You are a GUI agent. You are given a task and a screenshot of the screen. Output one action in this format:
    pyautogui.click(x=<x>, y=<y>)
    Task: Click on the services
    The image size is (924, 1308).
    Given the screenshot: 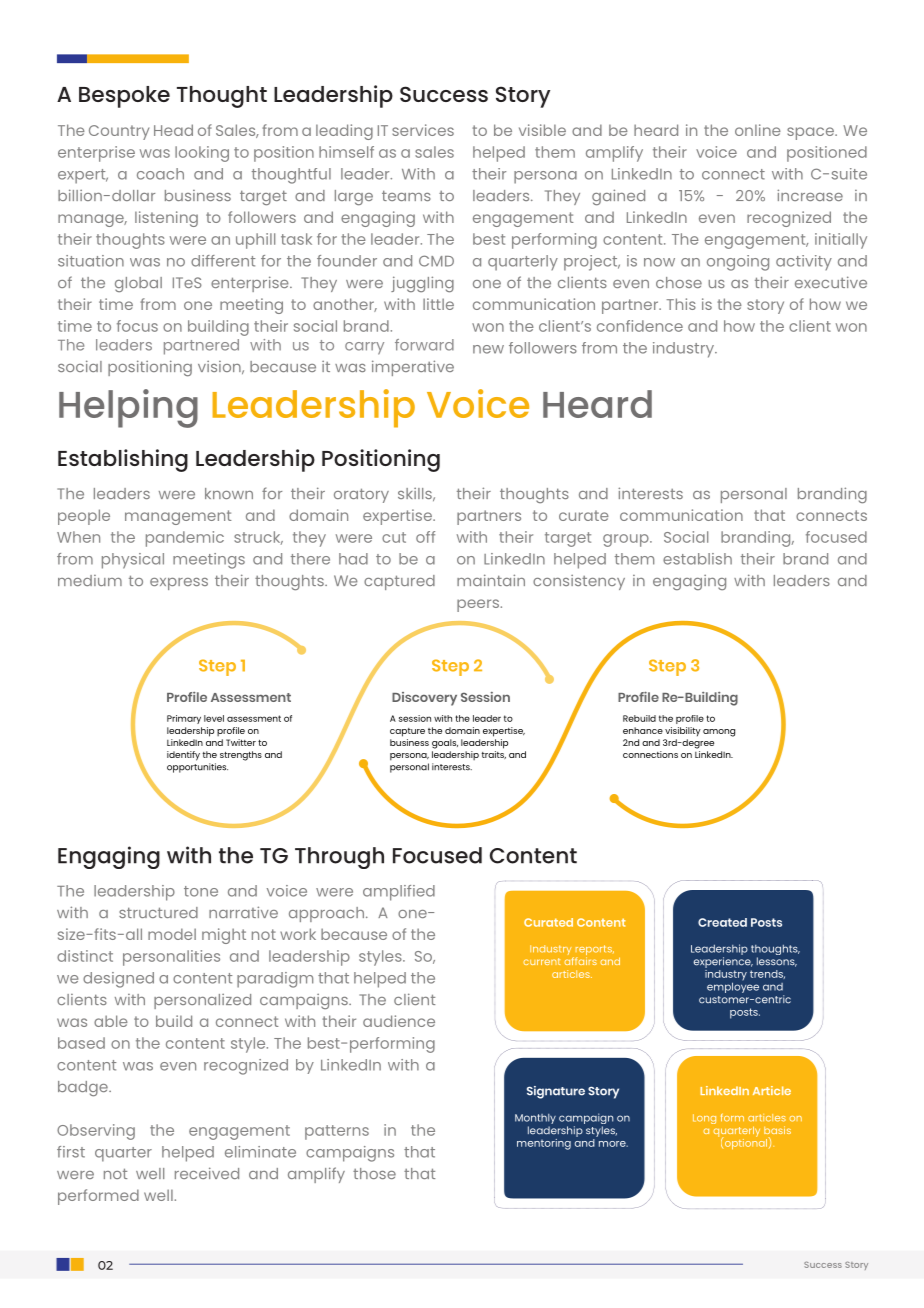 What is the action you would take?
    pyautogui.click(x=423, y=130)
